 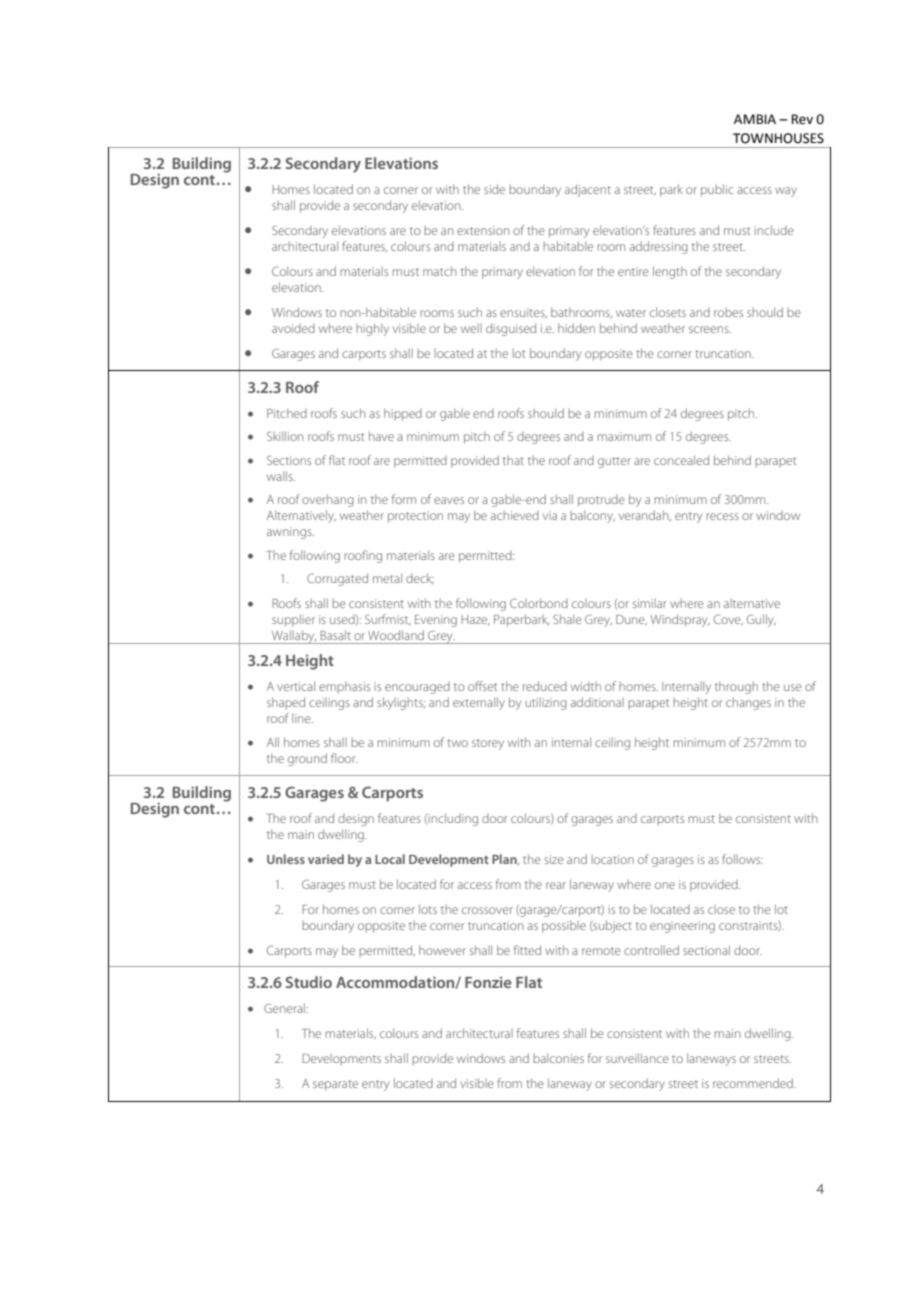 I want to click on Cove, so click(x=728, y=620).
